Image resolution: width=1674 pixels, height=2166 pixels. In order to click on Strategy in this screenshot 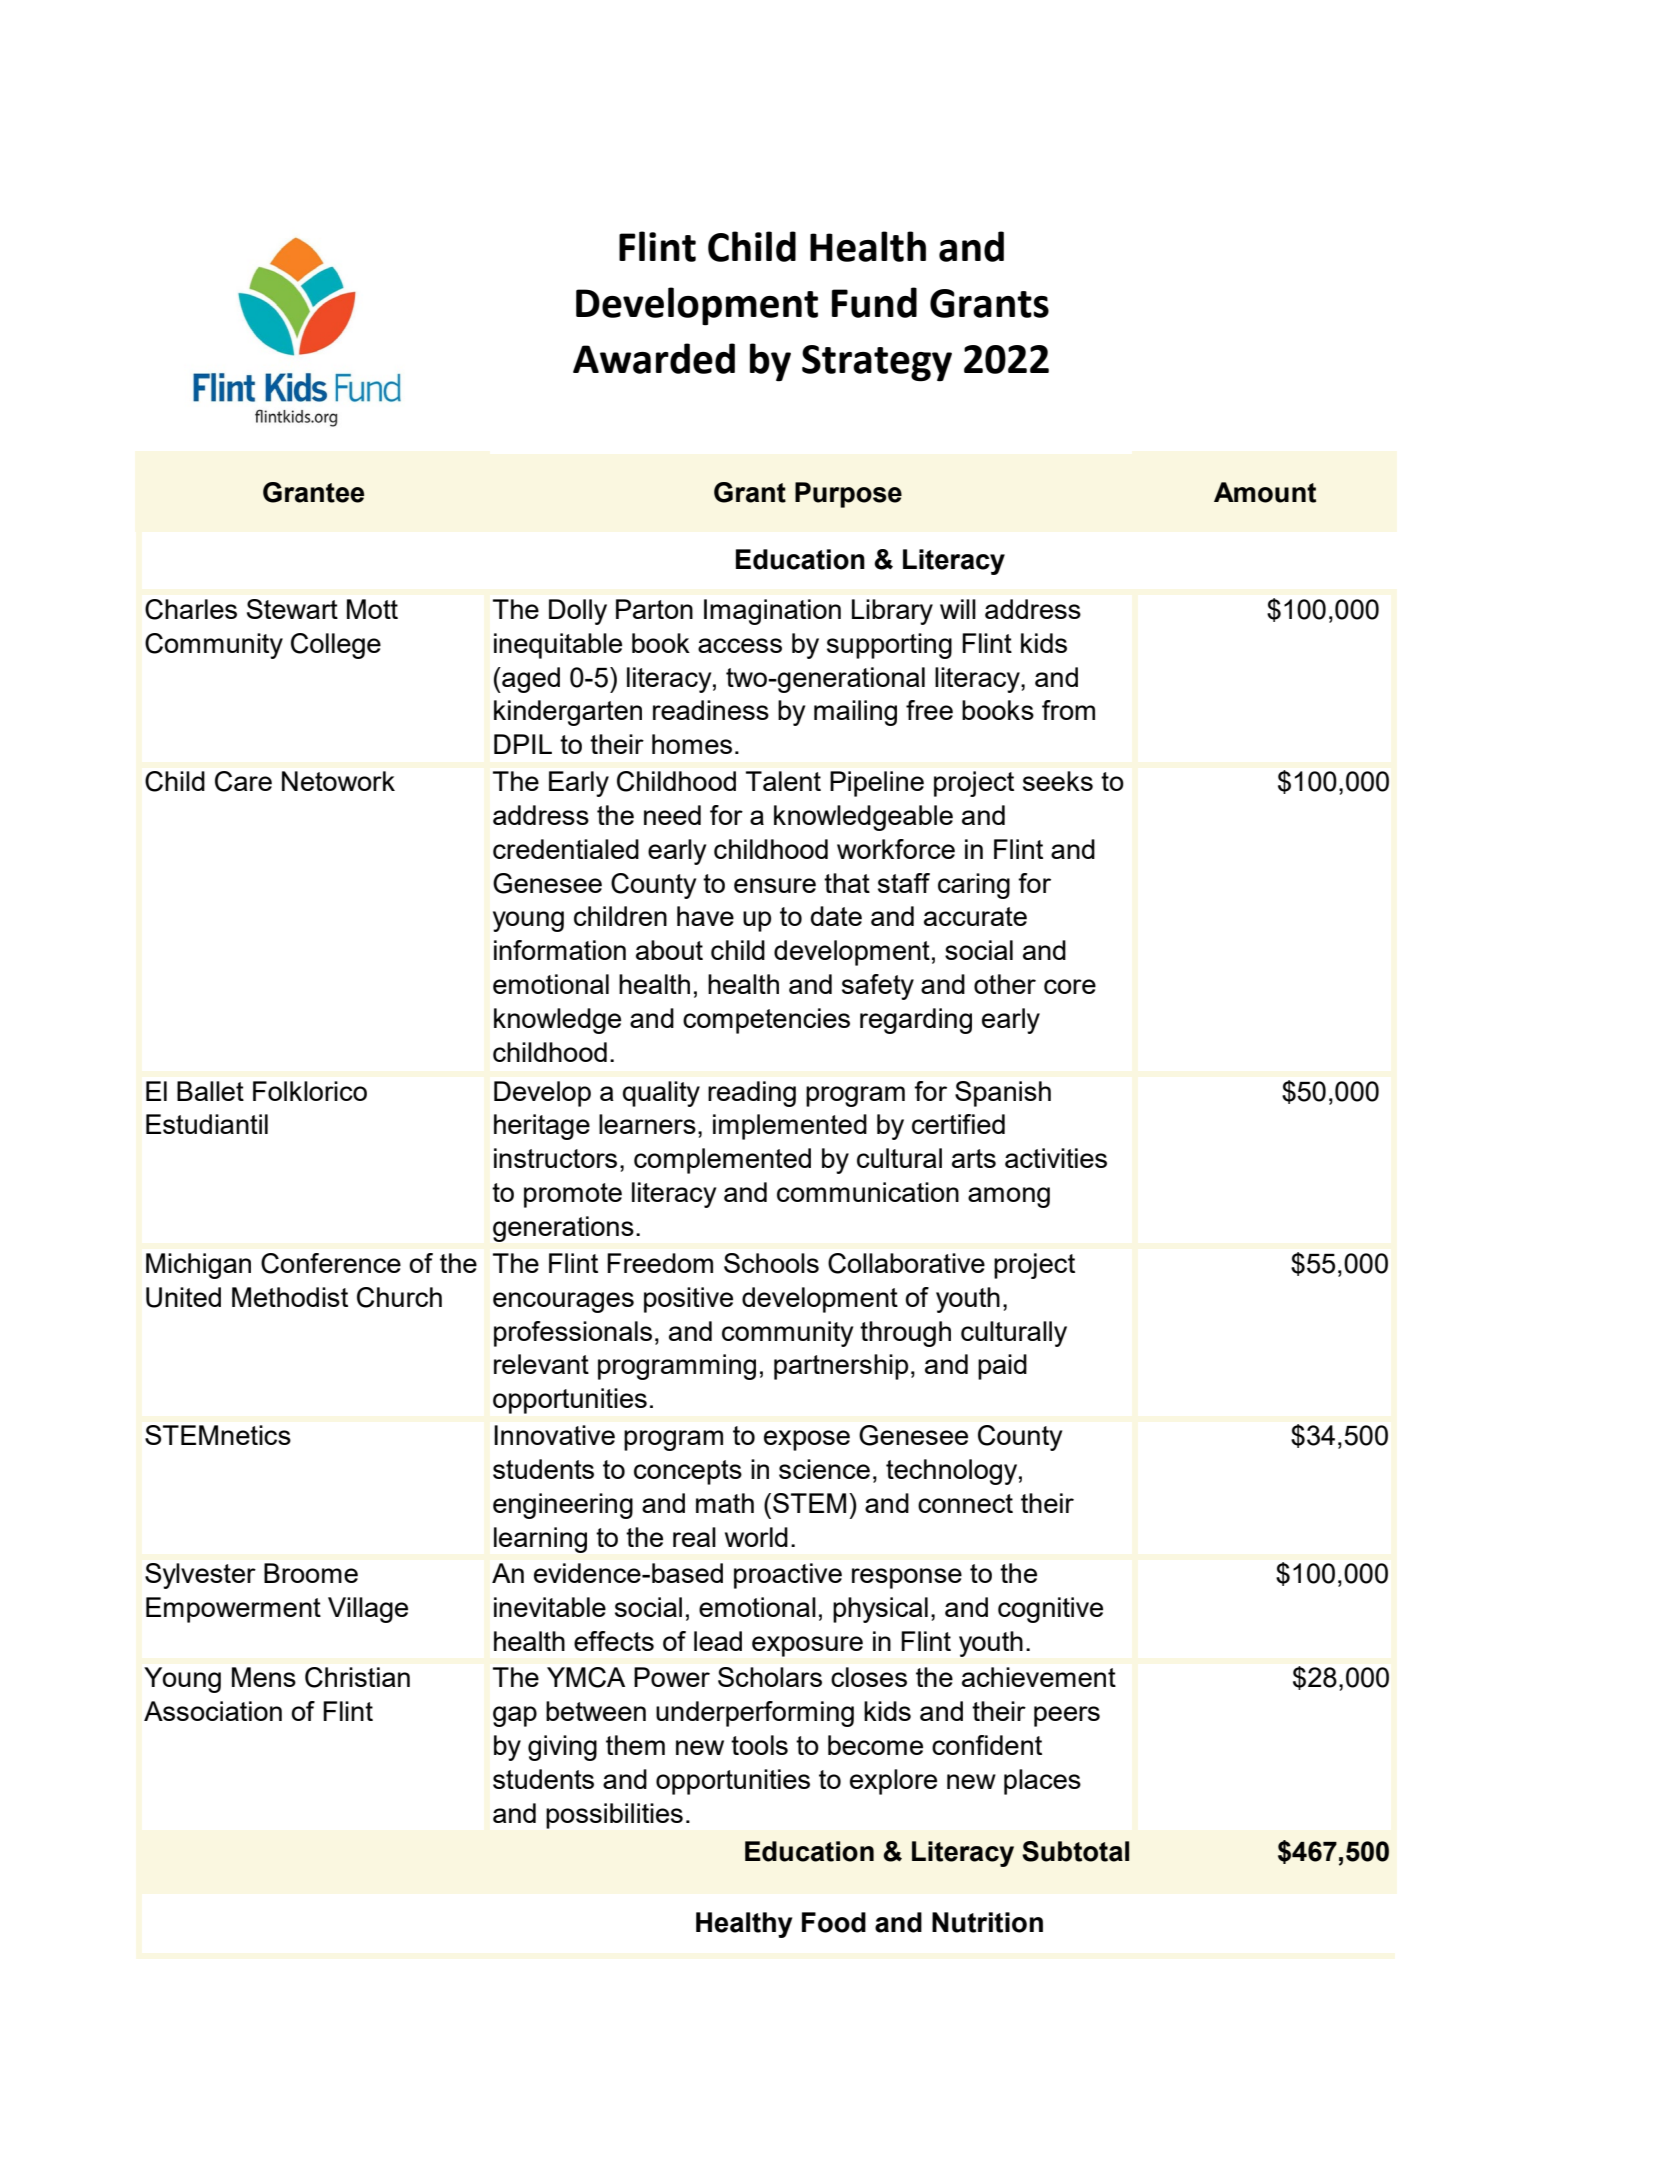, I will do `click(877, 363)`.
